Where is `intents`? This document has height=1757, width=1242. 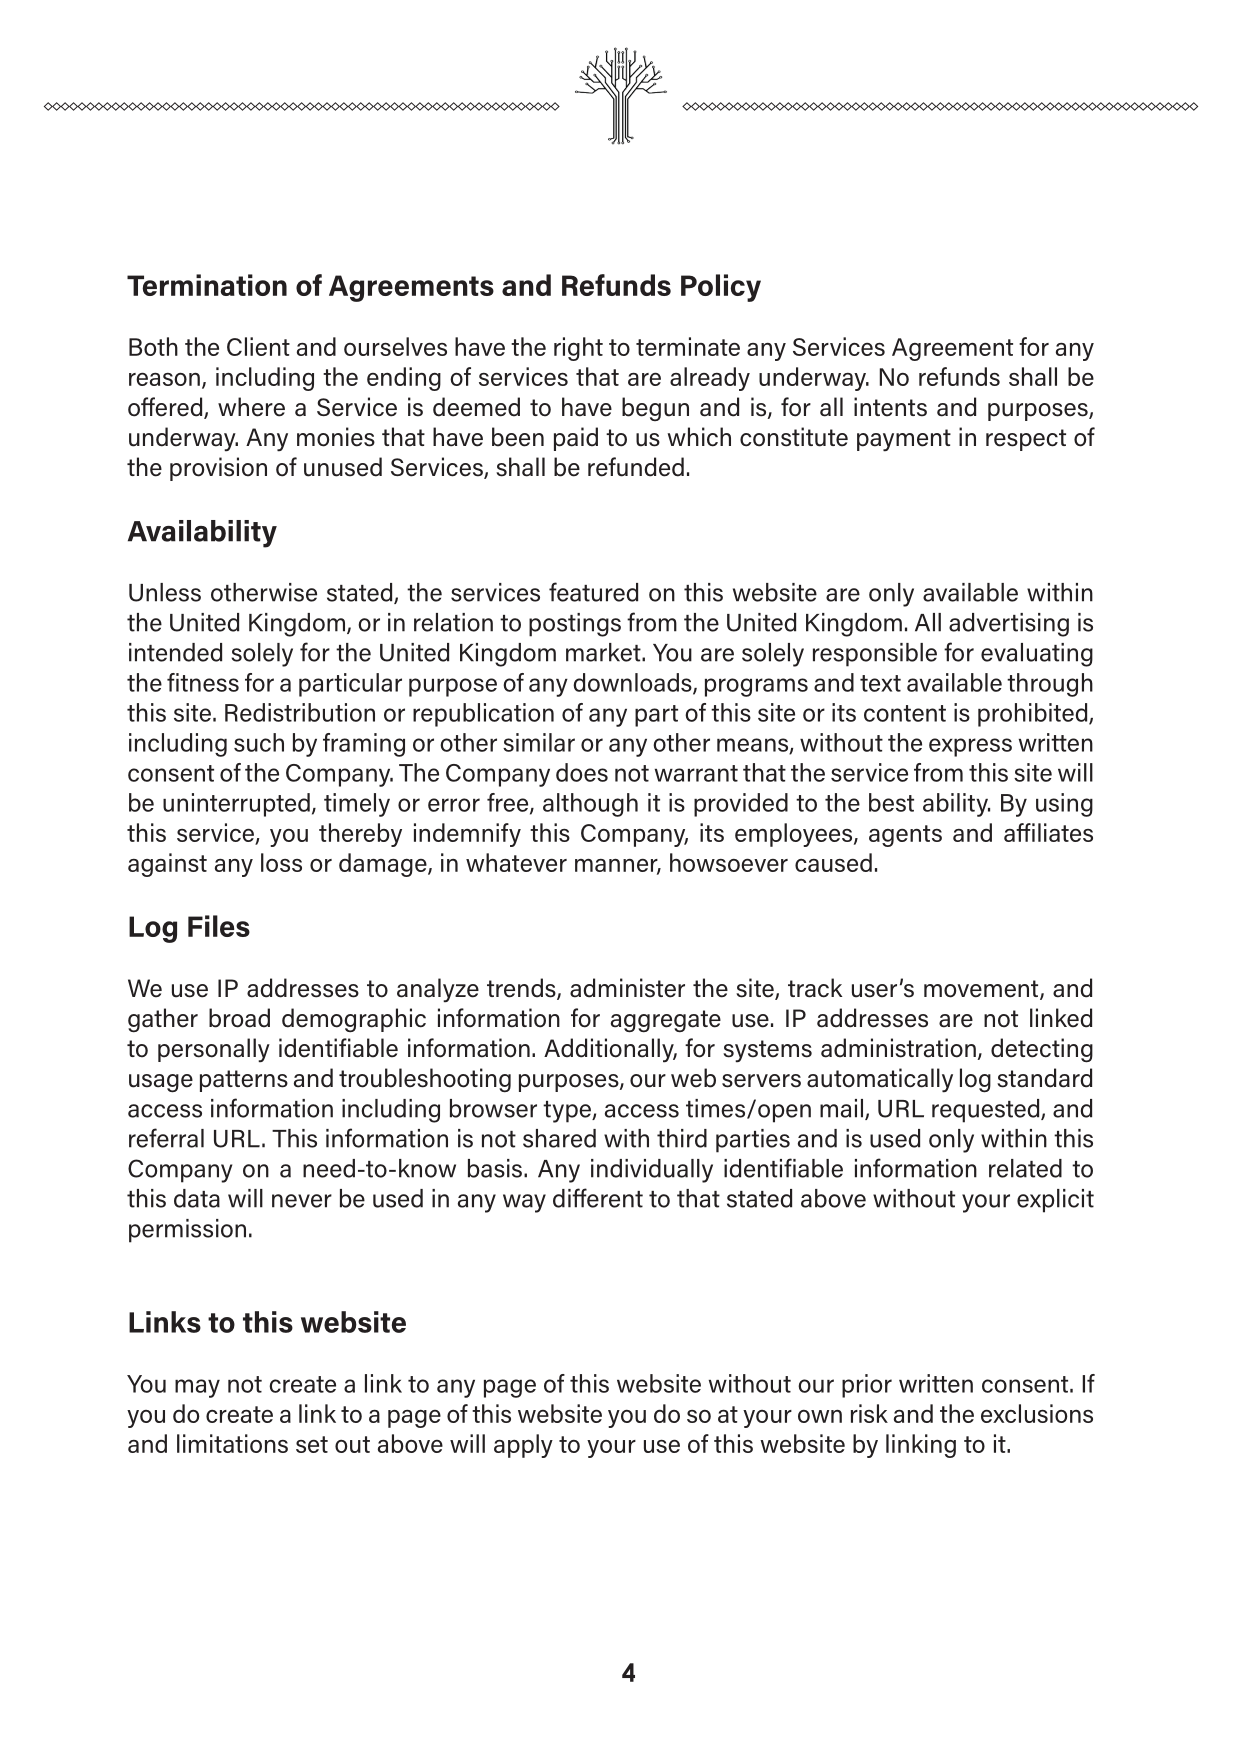
intents is located at coordinates (890, 407).
